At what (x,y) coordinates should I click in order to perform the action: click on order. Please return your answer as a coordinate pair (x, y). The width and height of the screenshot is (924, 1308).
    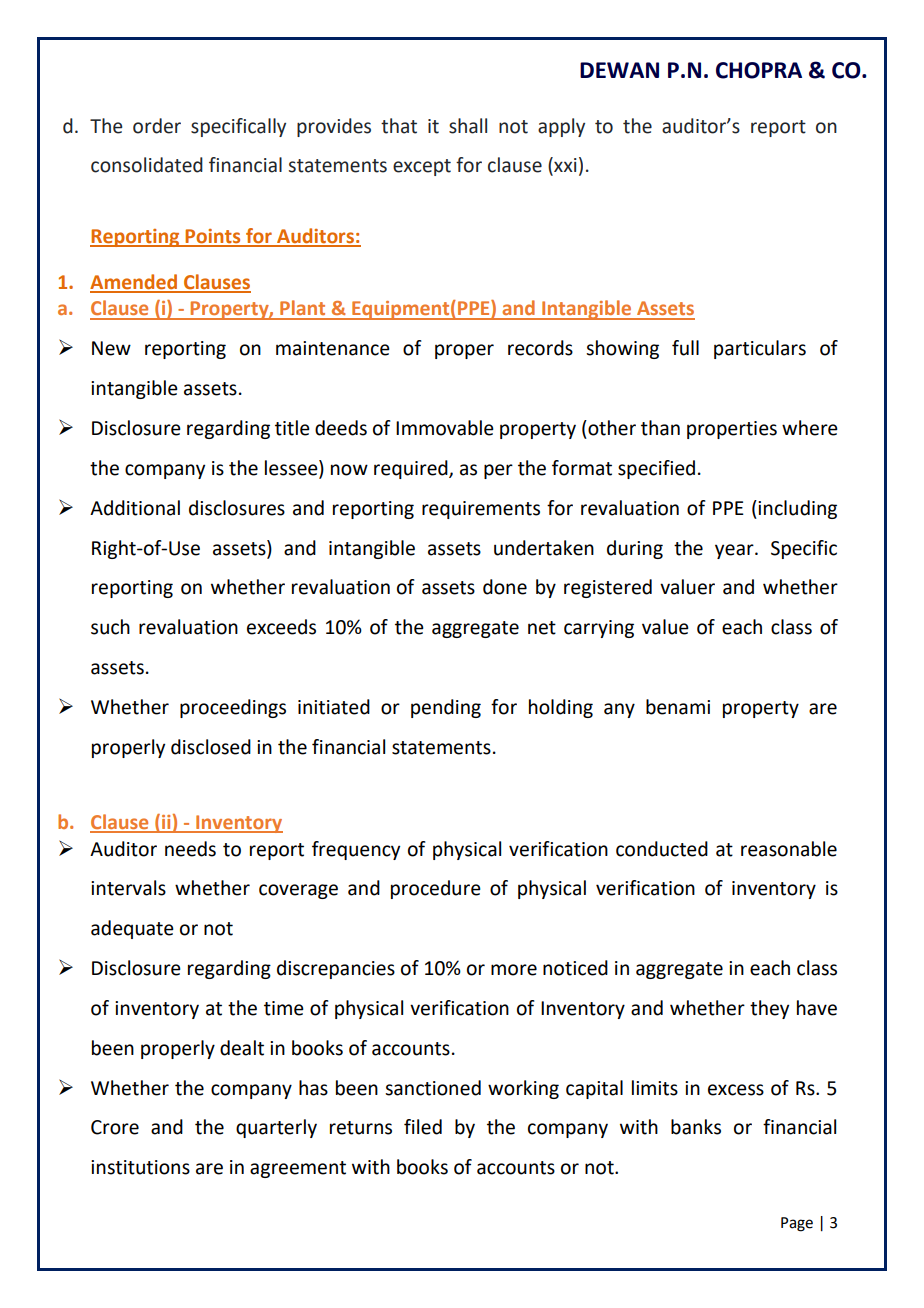
    Looking at the image, I should click on (157, 126).
